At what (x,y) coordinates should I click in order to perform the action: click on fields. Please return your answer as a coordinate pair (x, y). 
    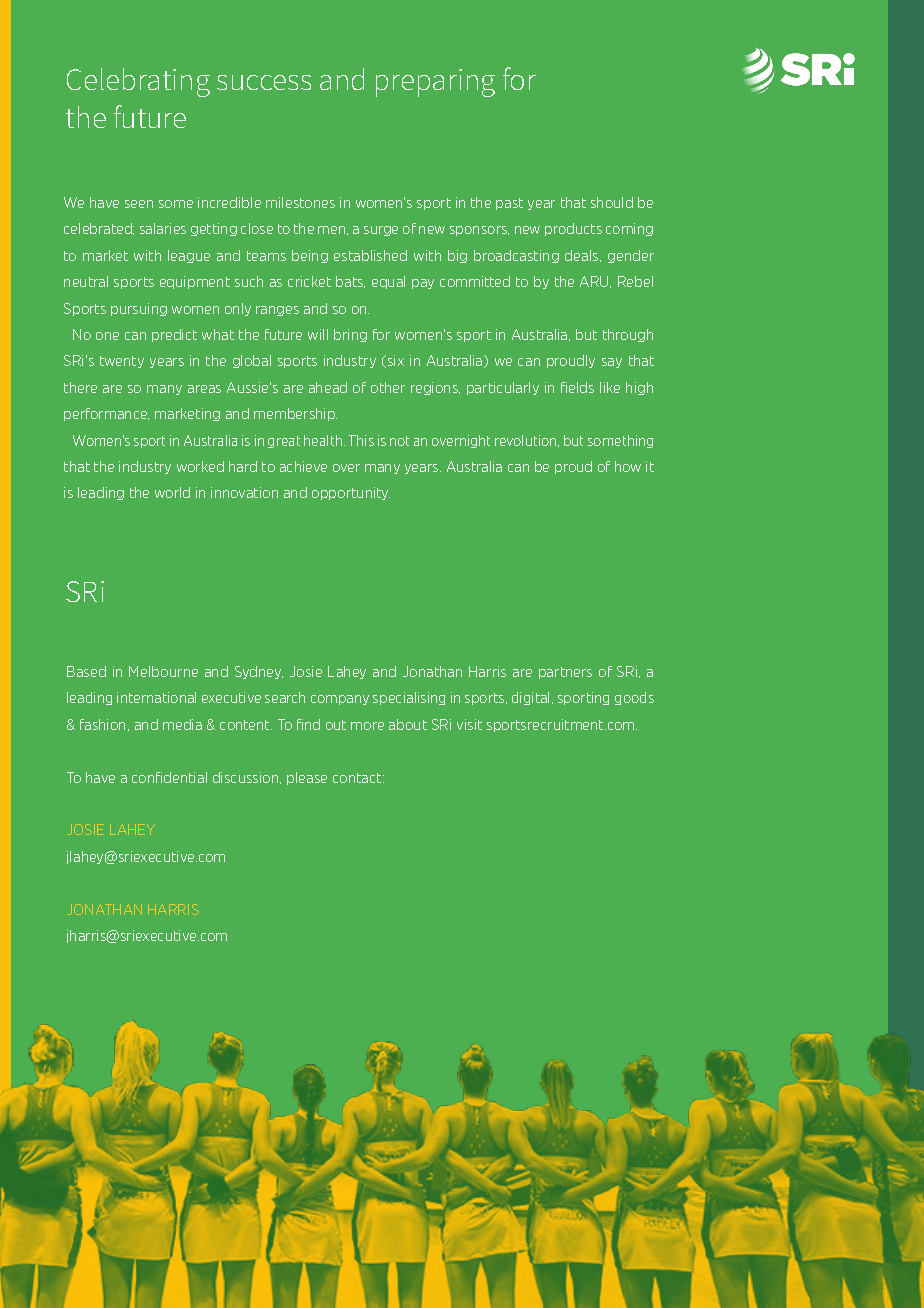
    Looking at the image, I should click on (577, 387).
